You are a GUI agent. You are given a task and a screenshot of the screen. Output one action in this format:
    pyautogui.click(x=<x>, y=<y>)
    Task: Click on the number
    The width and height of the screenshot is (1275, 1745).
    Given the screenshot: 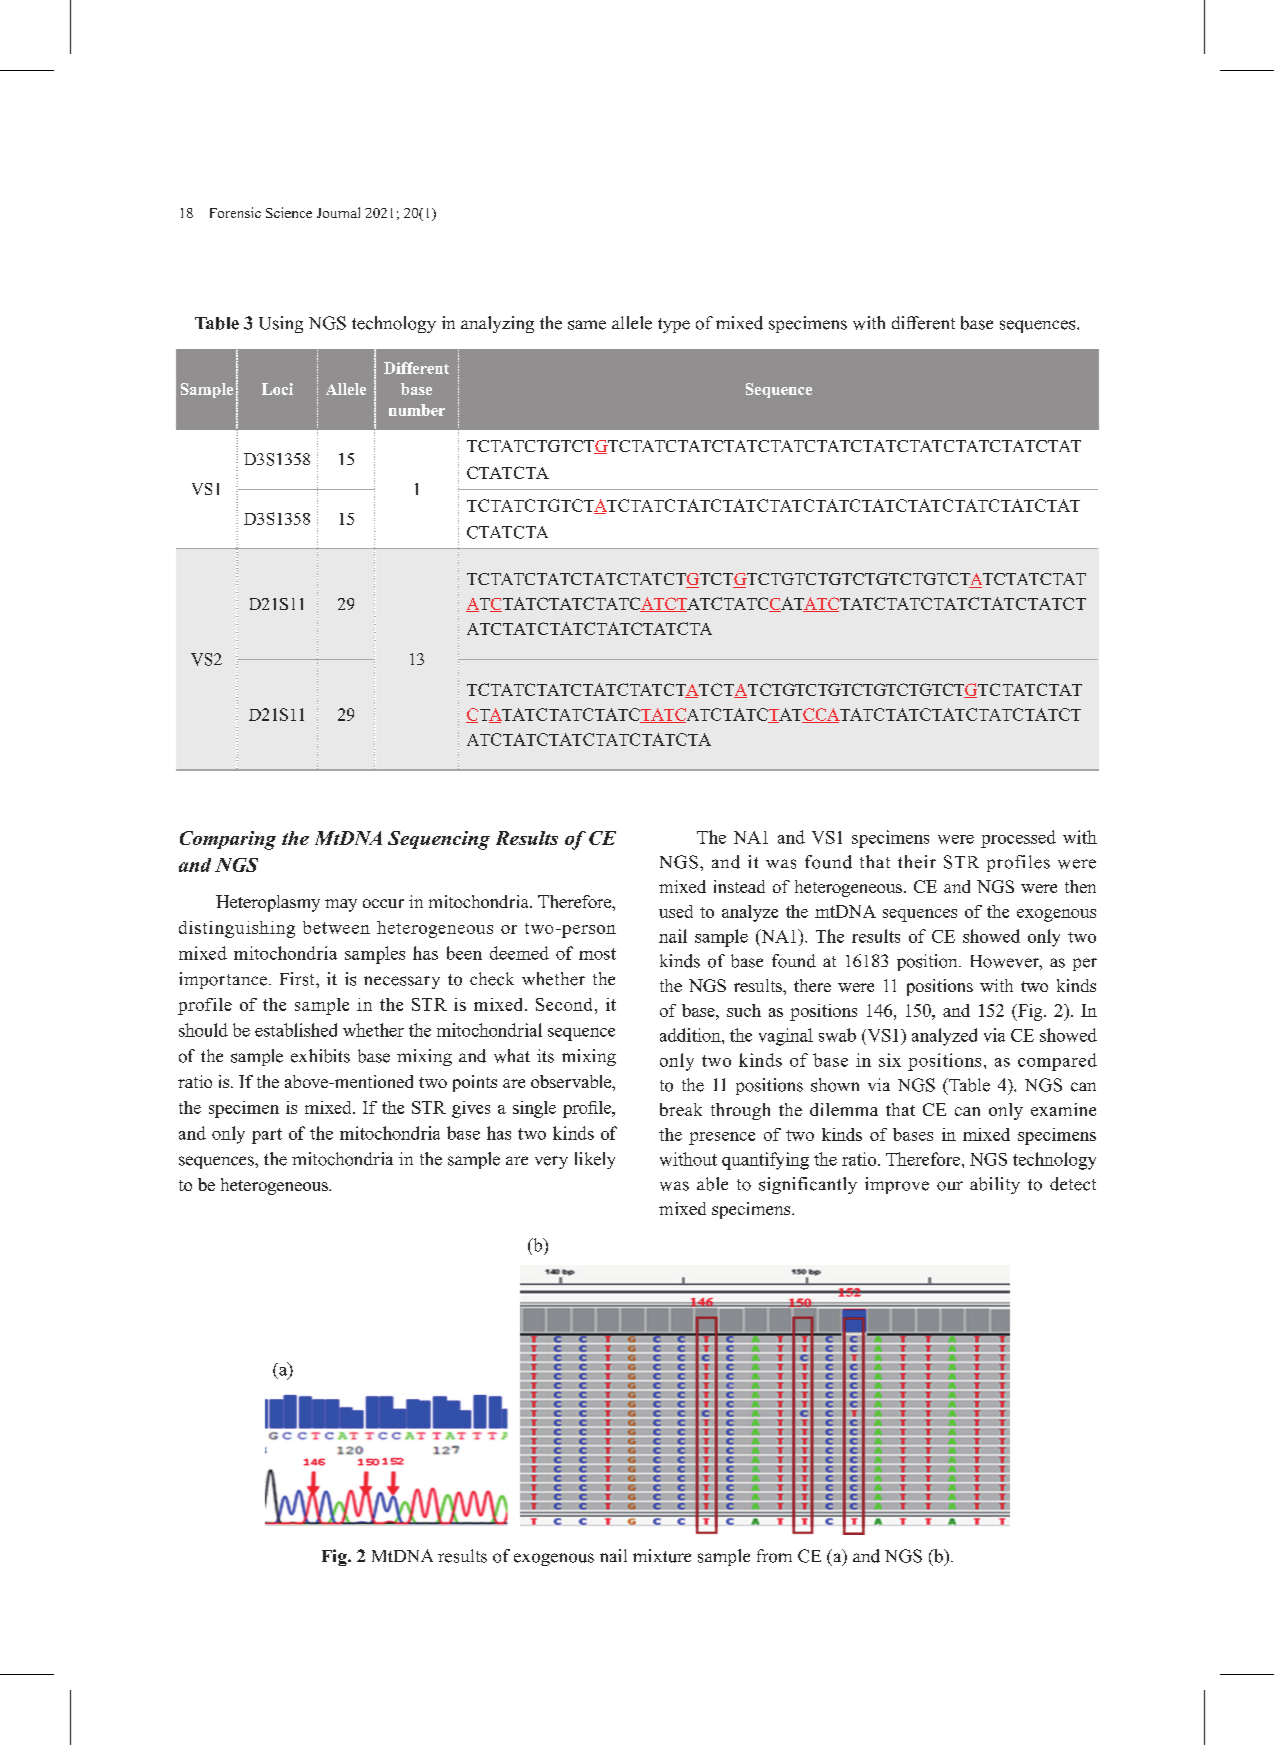 What is the action you would take?
    pyautogui.click(x=417, y=410)
